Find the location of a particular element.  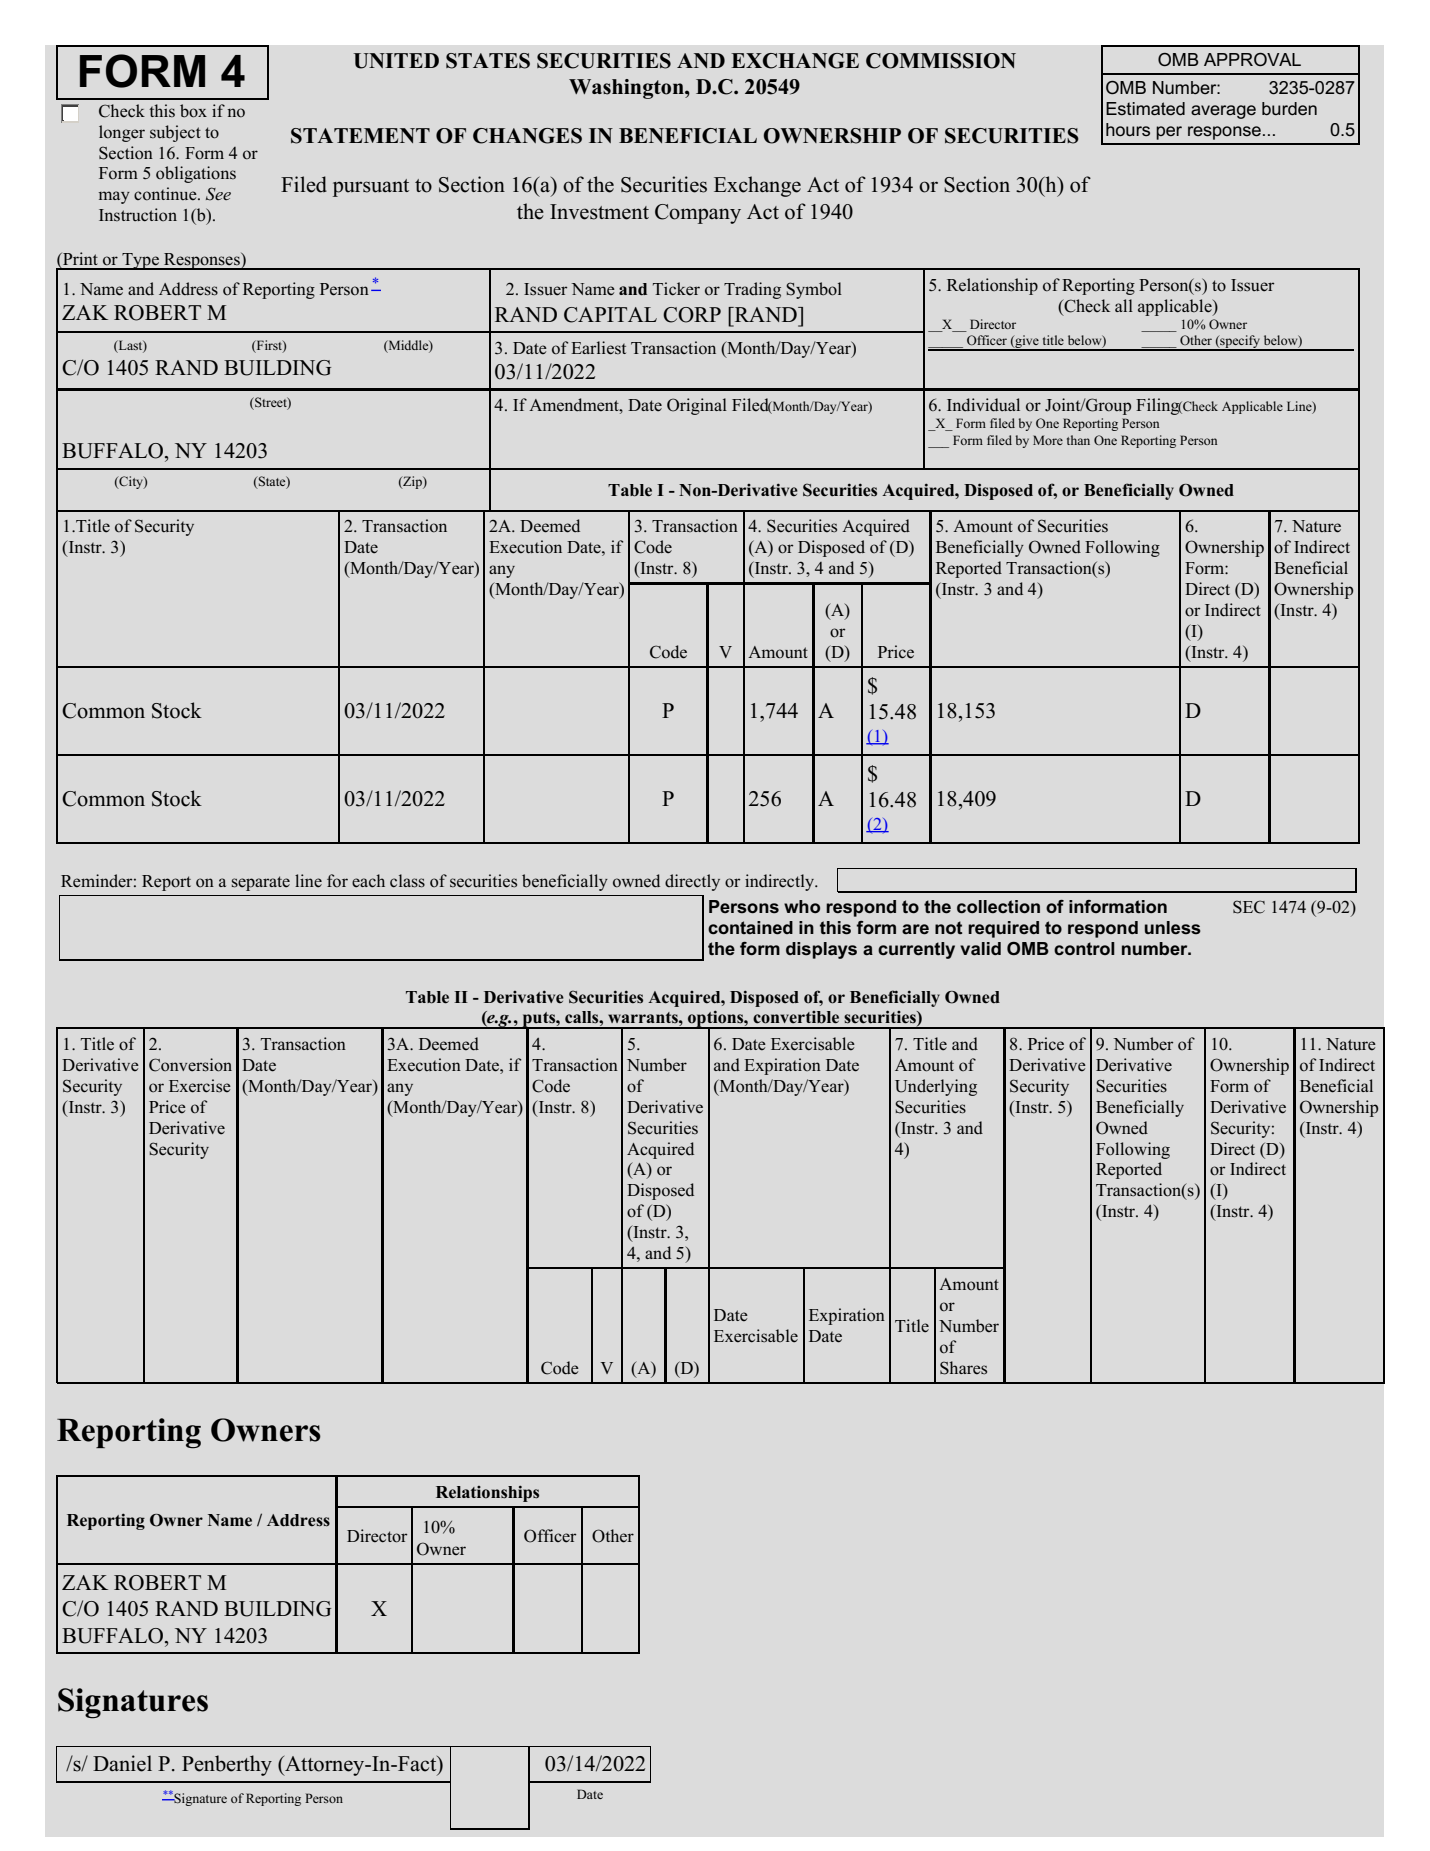

Company is located at coordinates (698, 214).
